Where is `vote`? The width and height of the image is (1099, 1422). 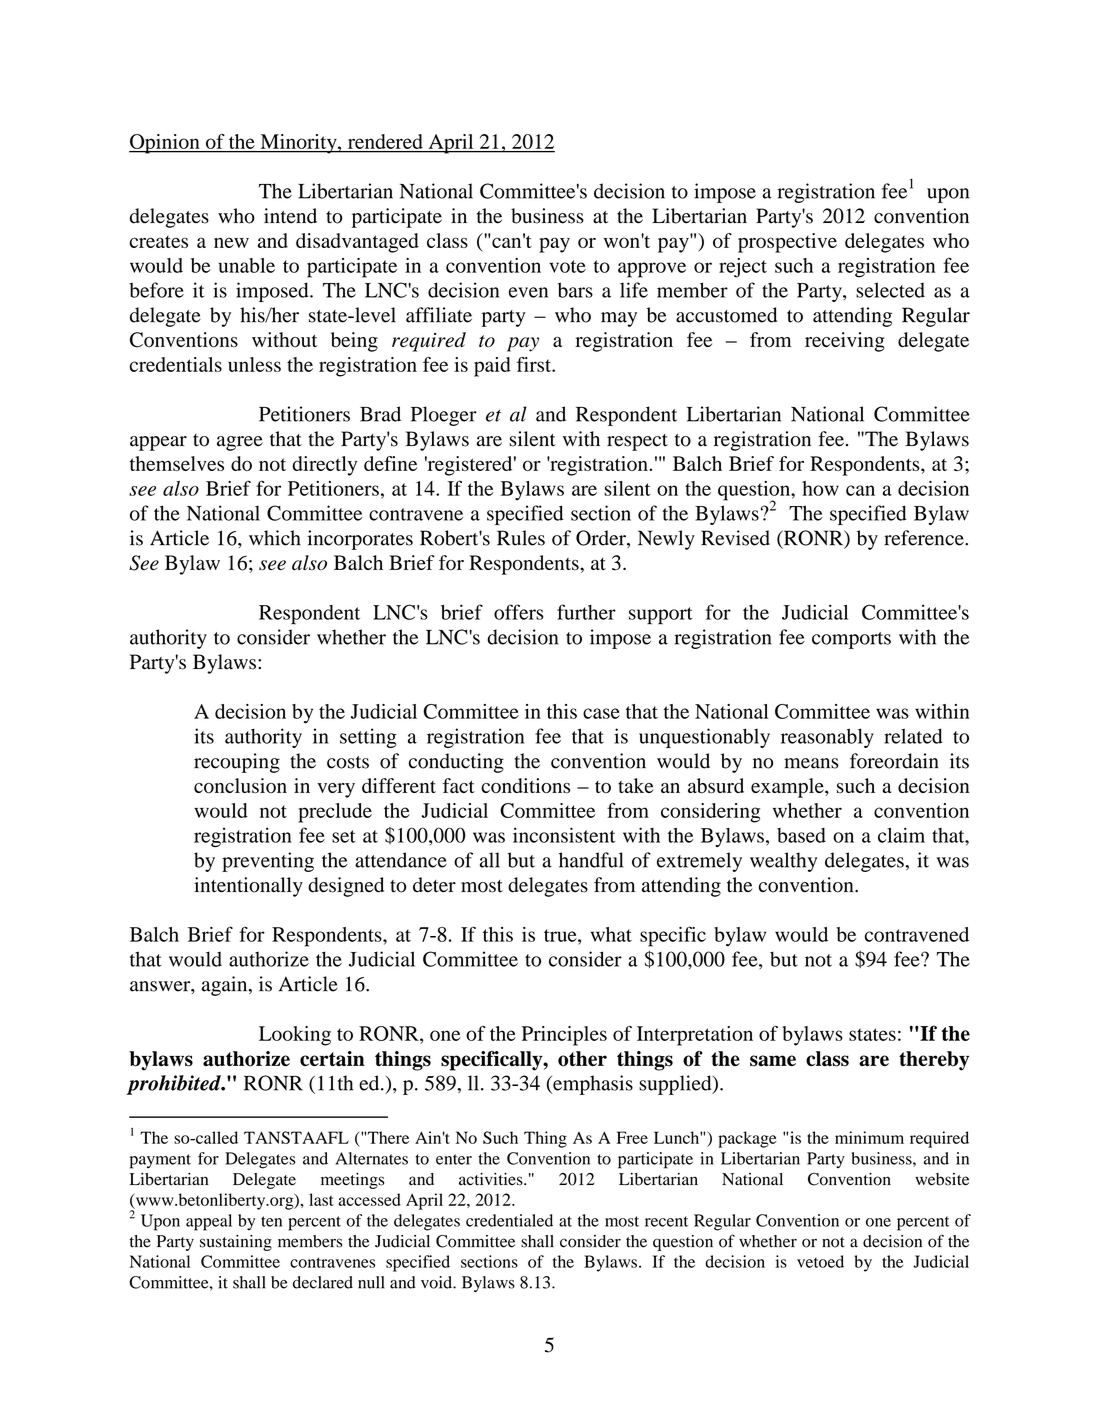
vote is located at coordinates (567, 266).
